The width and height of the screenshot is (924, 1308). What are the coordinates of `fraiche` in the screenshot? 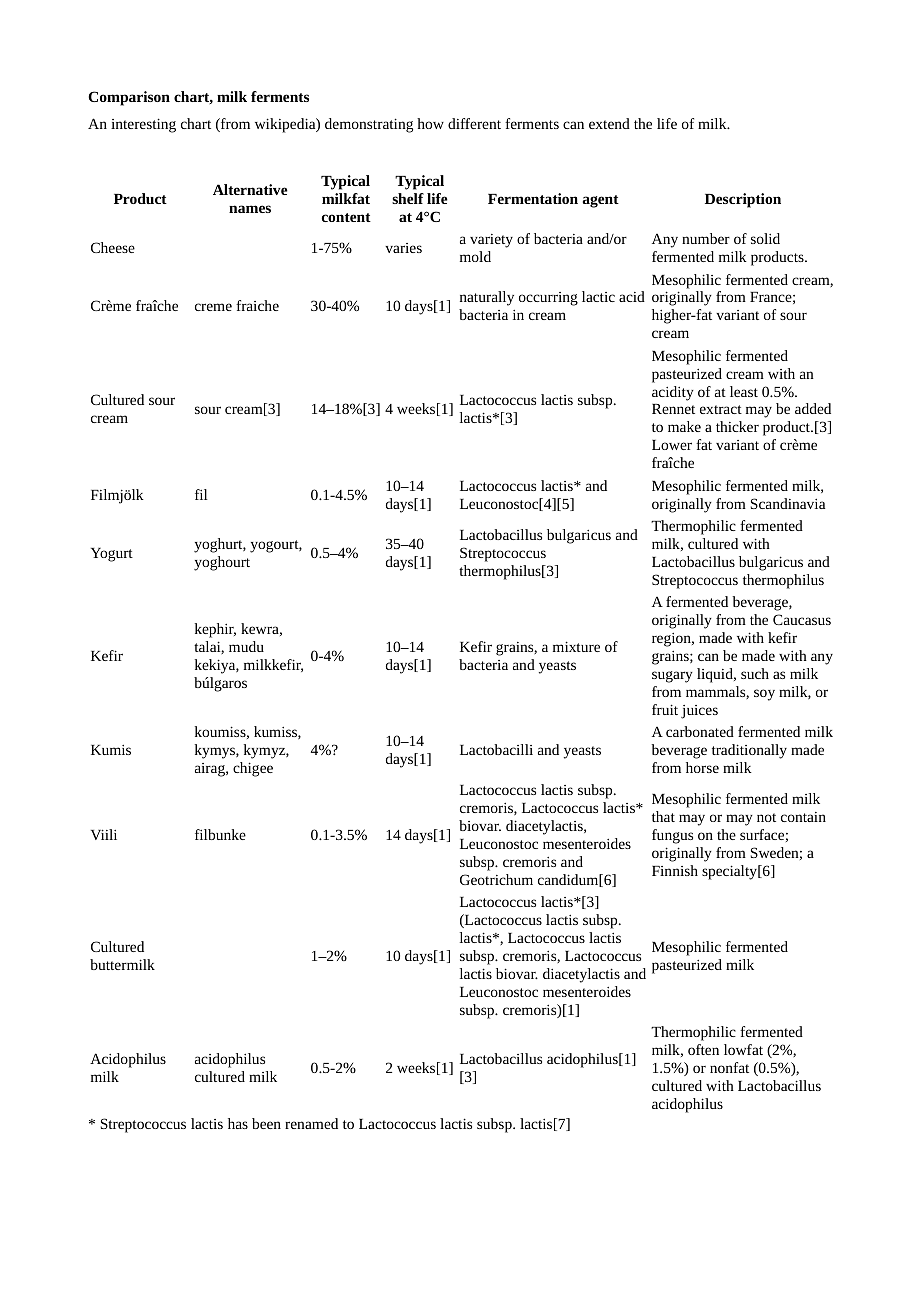 It's located at (257, 305).
